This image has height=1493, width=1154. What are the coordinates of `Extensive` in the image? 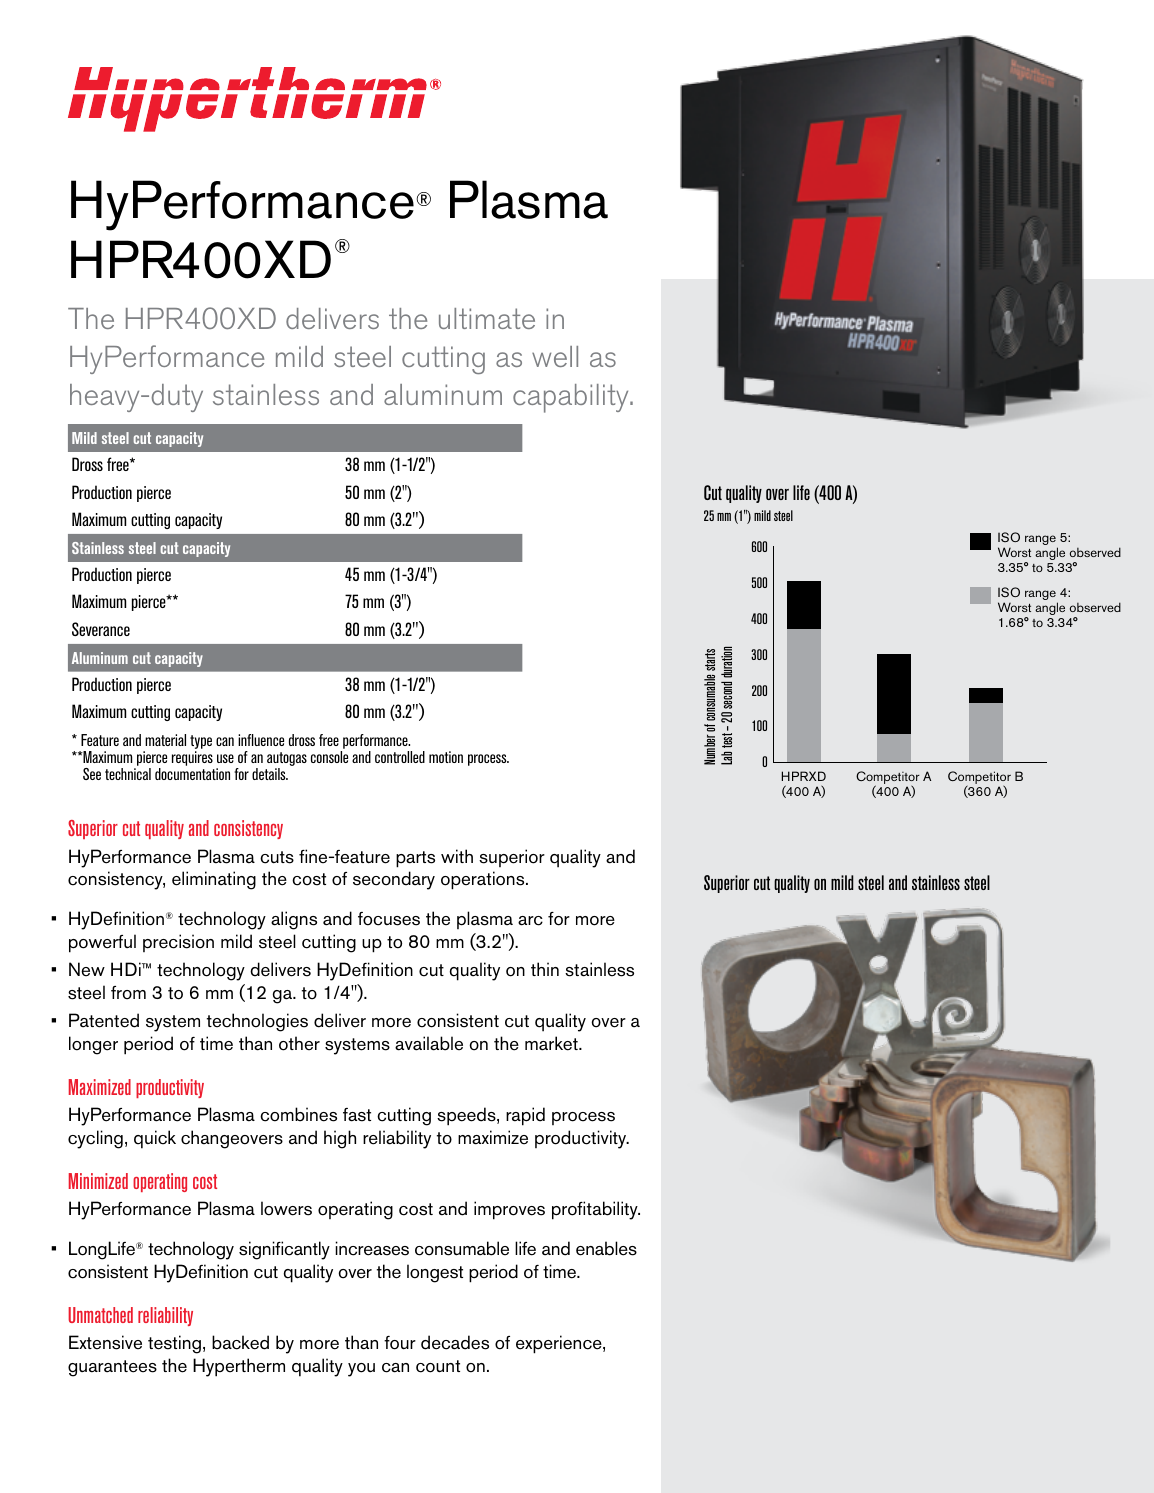 It's located at (105, 1342).
